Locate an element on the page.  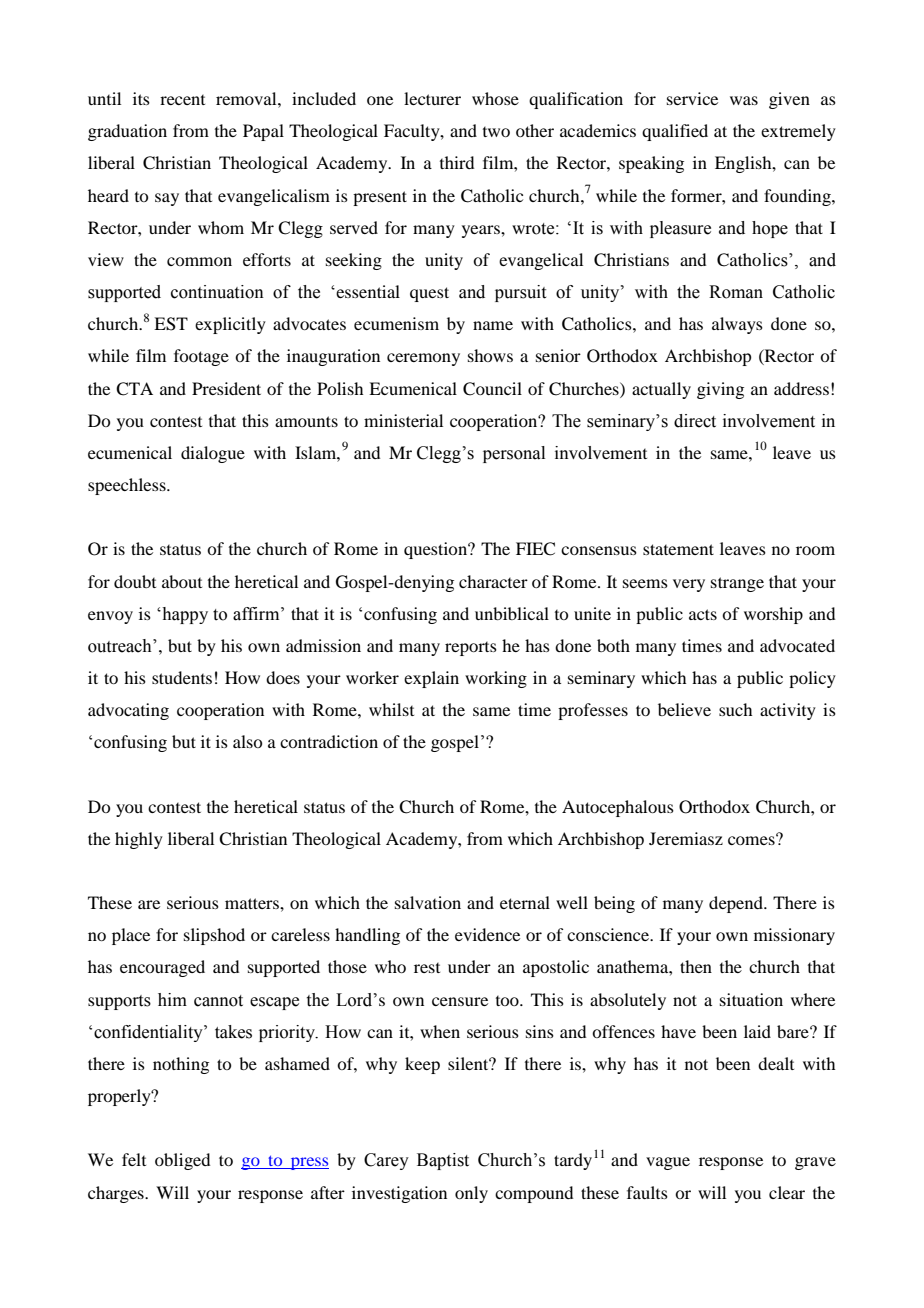
two is located at coordinates (496, 132).
